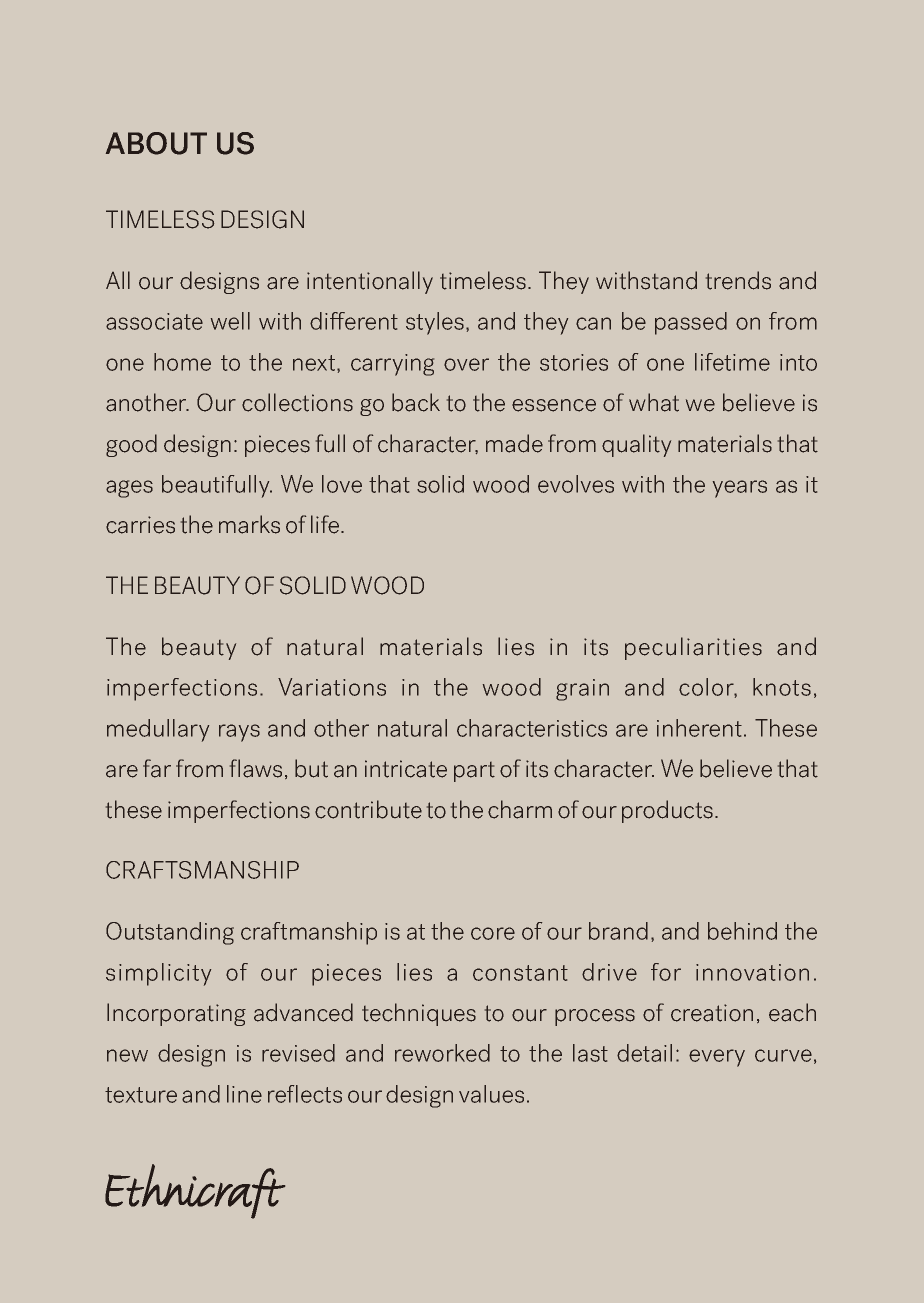 This screenshot has width=924, height=1303. I want to click on products, so click(669, 811).
